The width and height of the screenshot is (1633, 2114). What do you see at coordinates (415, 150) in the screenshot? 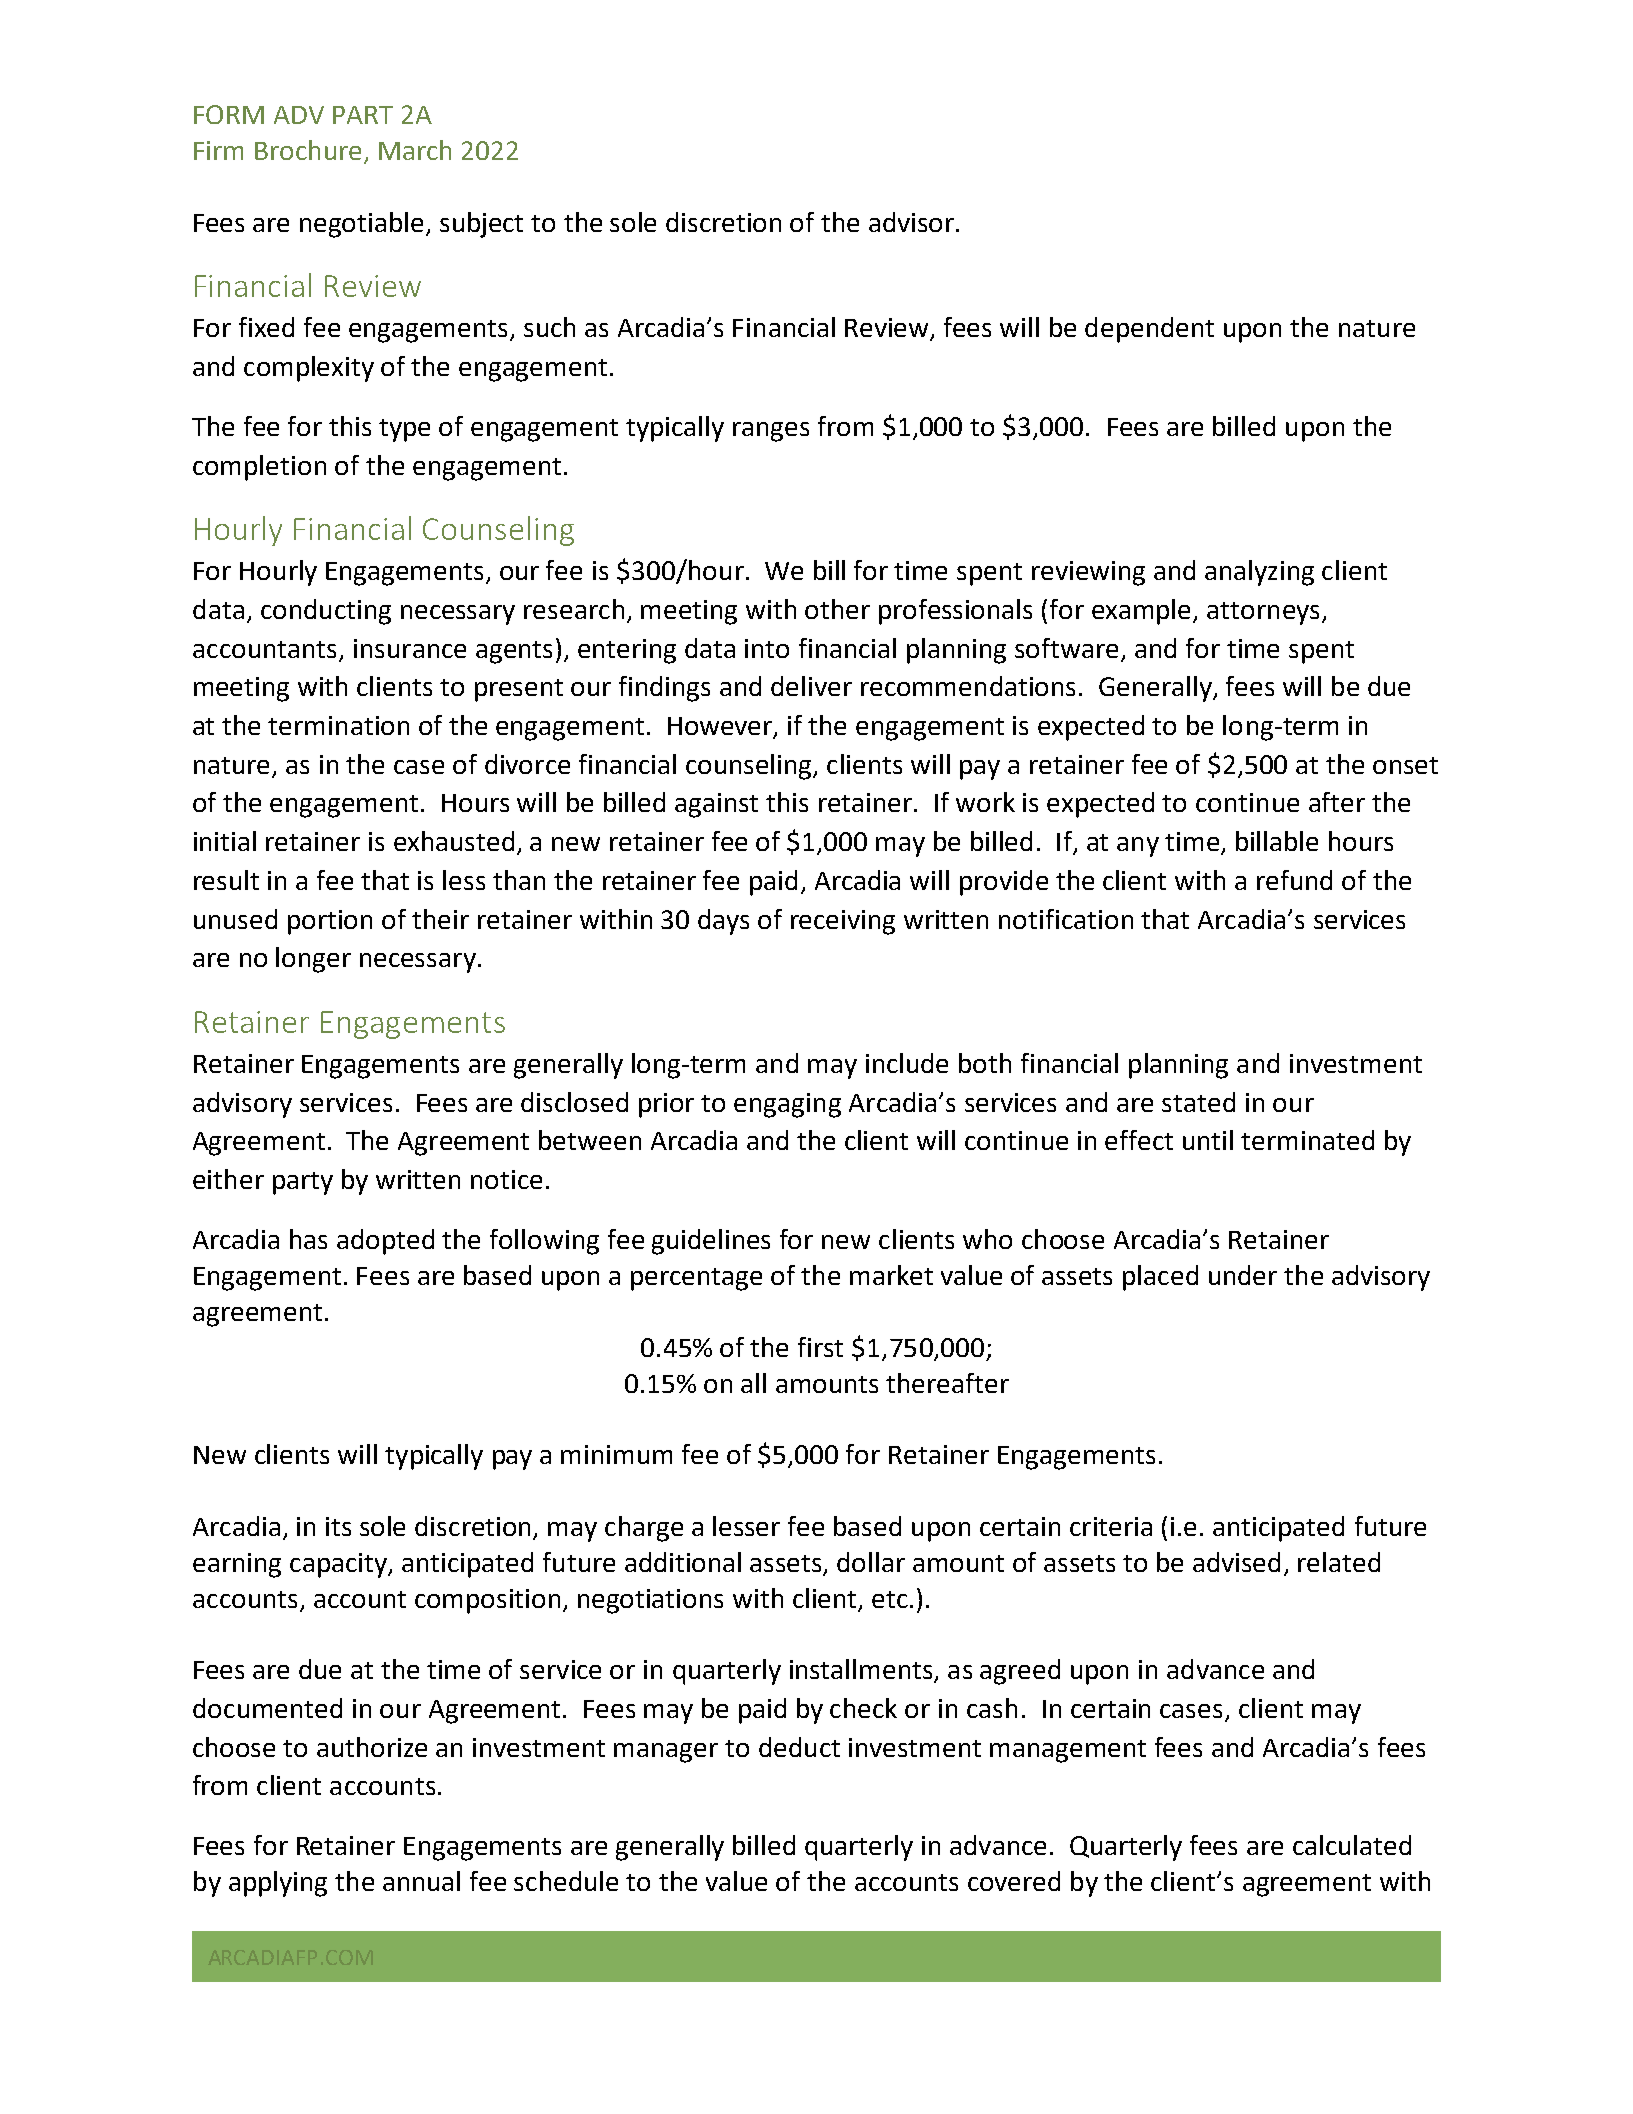
I see `March` at bounding box center [415, 150].
